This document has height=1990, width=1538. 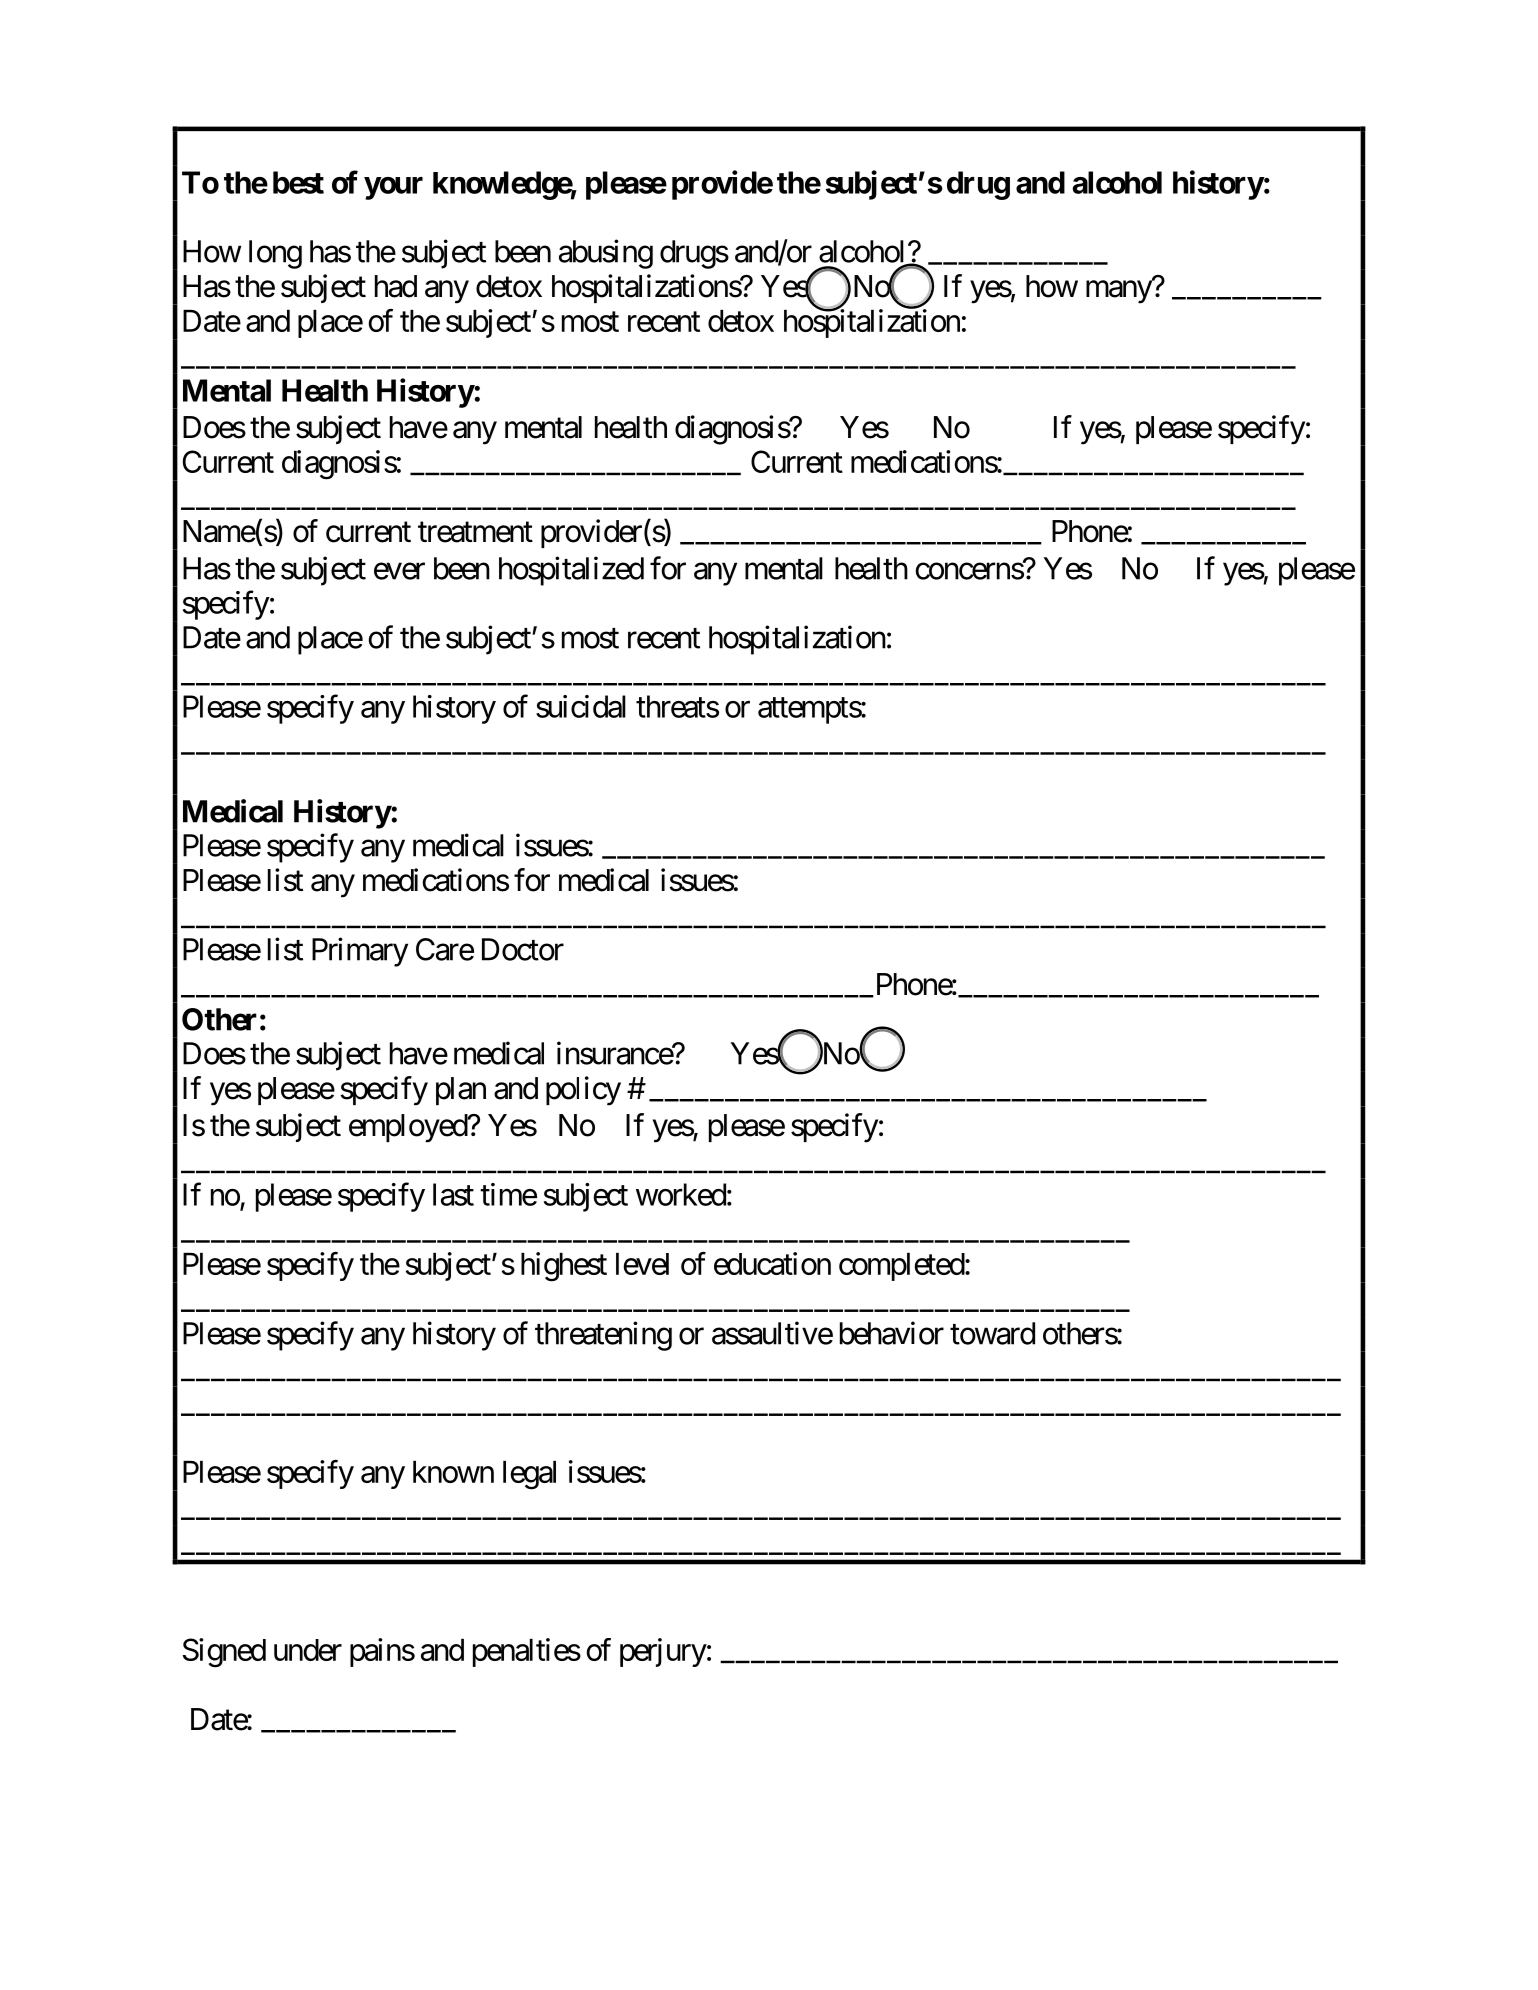 What do you see at coordinates (453, 1194) in the document?
I see `last` at bounding box center [453, 1194].
